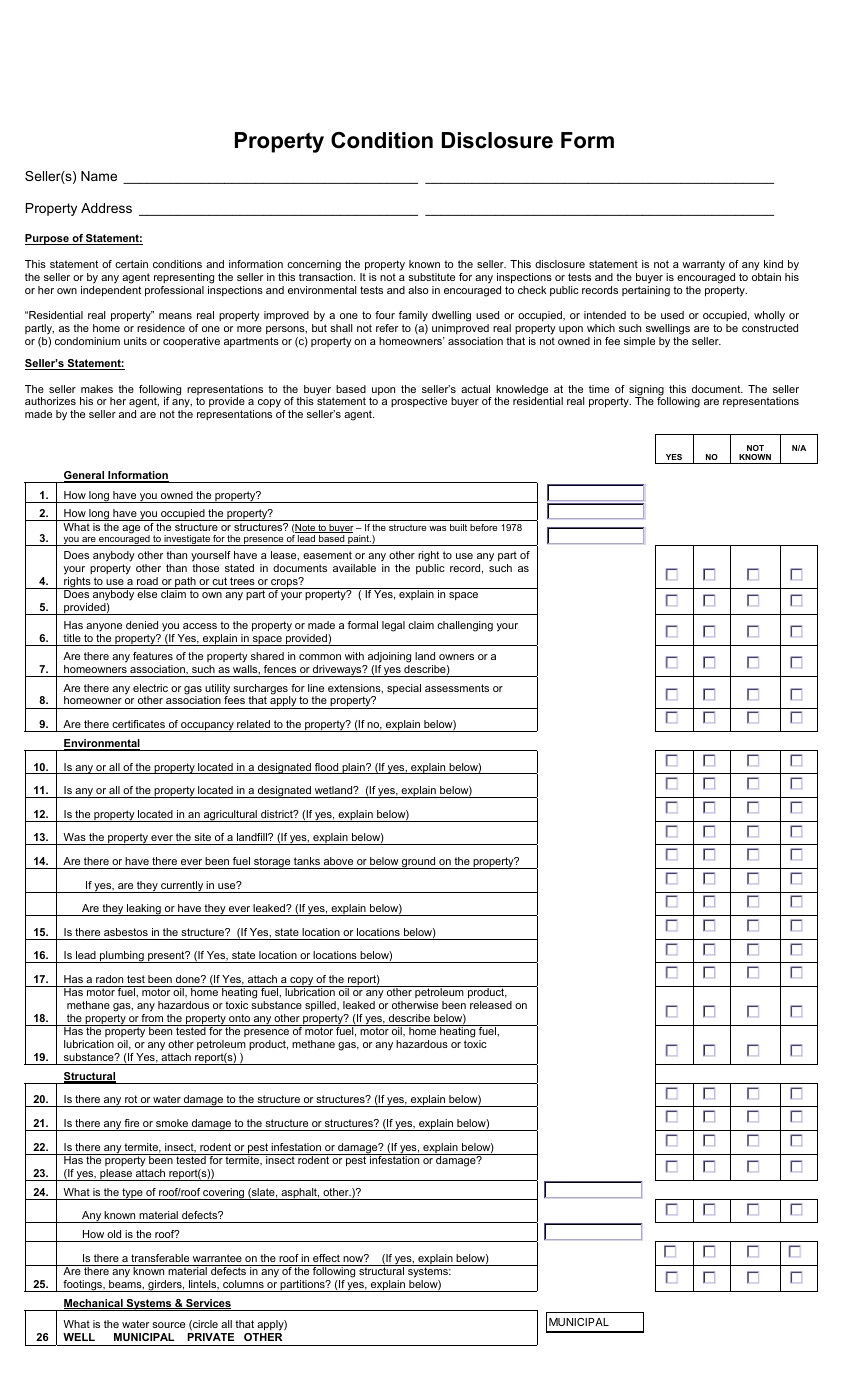  What do you see at coordinates (703, 265) in the image?
I see `warranty` at bounding box center [703, 265].
